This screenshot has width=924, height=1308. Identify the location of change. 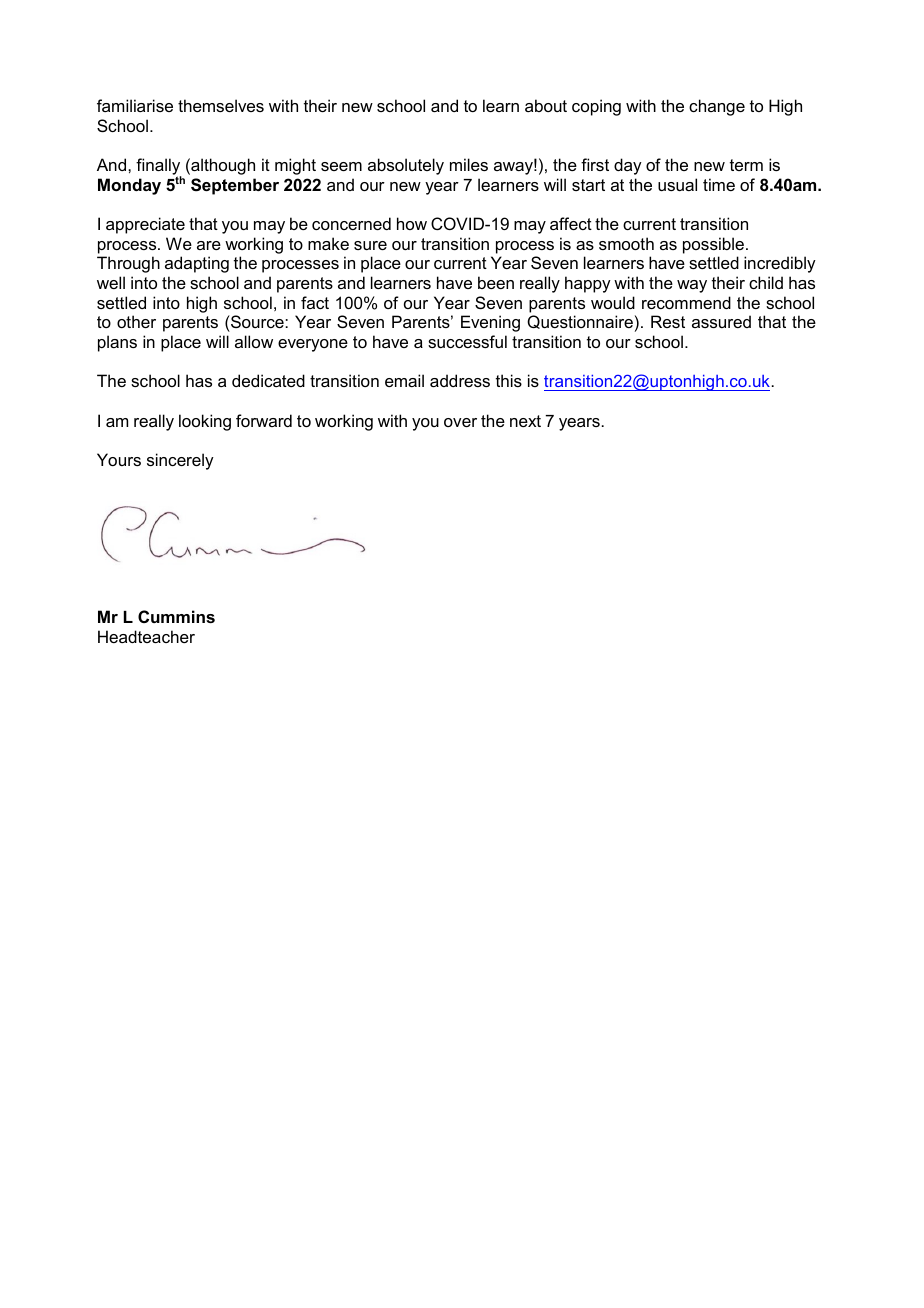
(717, 107).
